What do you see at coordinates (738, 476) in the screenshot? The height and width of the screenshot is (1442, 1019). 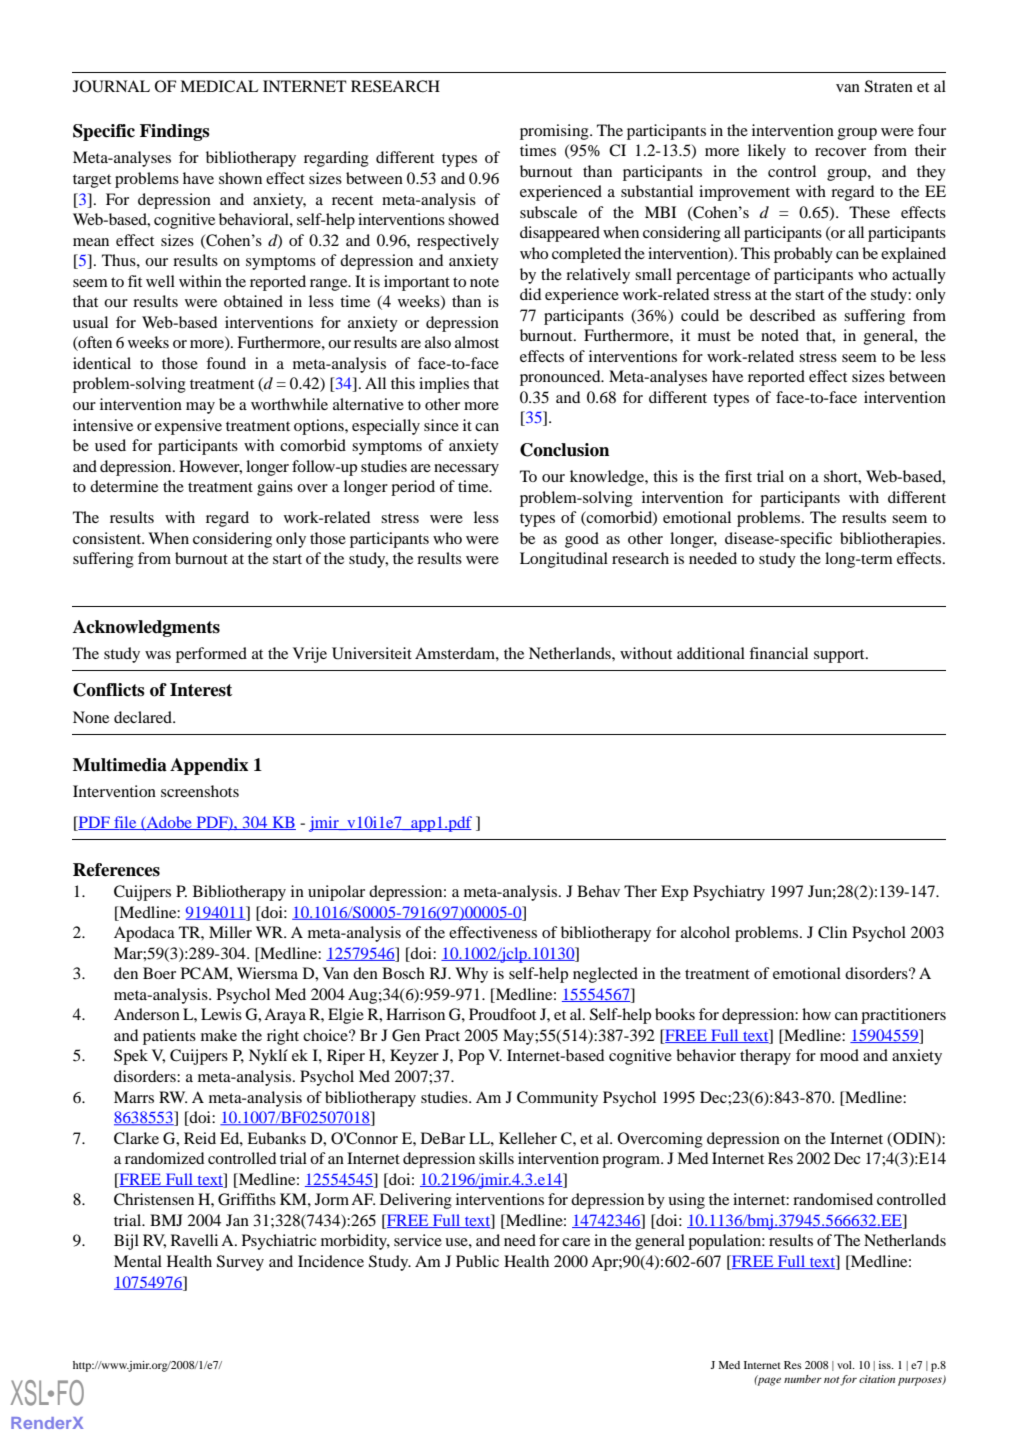 I see `first` at bounding box center [738, 476].
